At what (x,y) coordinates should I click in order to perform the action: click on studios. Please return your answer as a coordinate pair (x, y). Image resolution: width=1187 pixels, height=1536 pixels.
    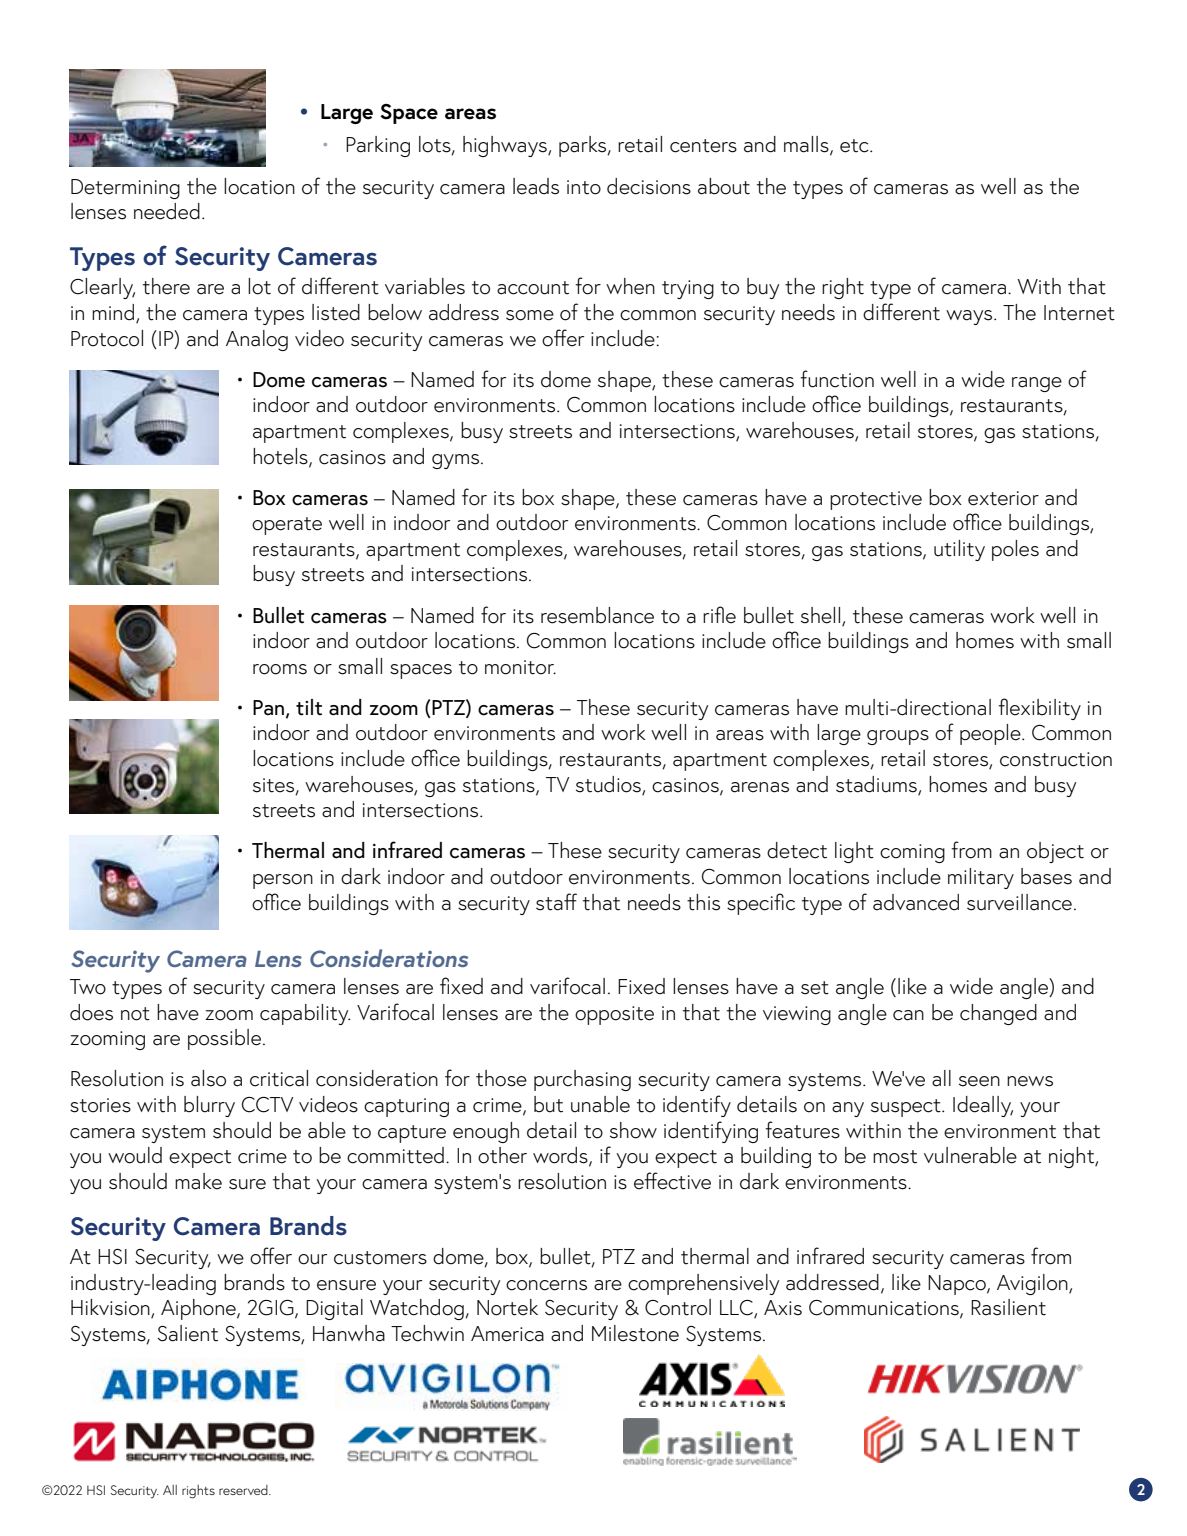
    Looking at the image, I should click on (609, 785).
